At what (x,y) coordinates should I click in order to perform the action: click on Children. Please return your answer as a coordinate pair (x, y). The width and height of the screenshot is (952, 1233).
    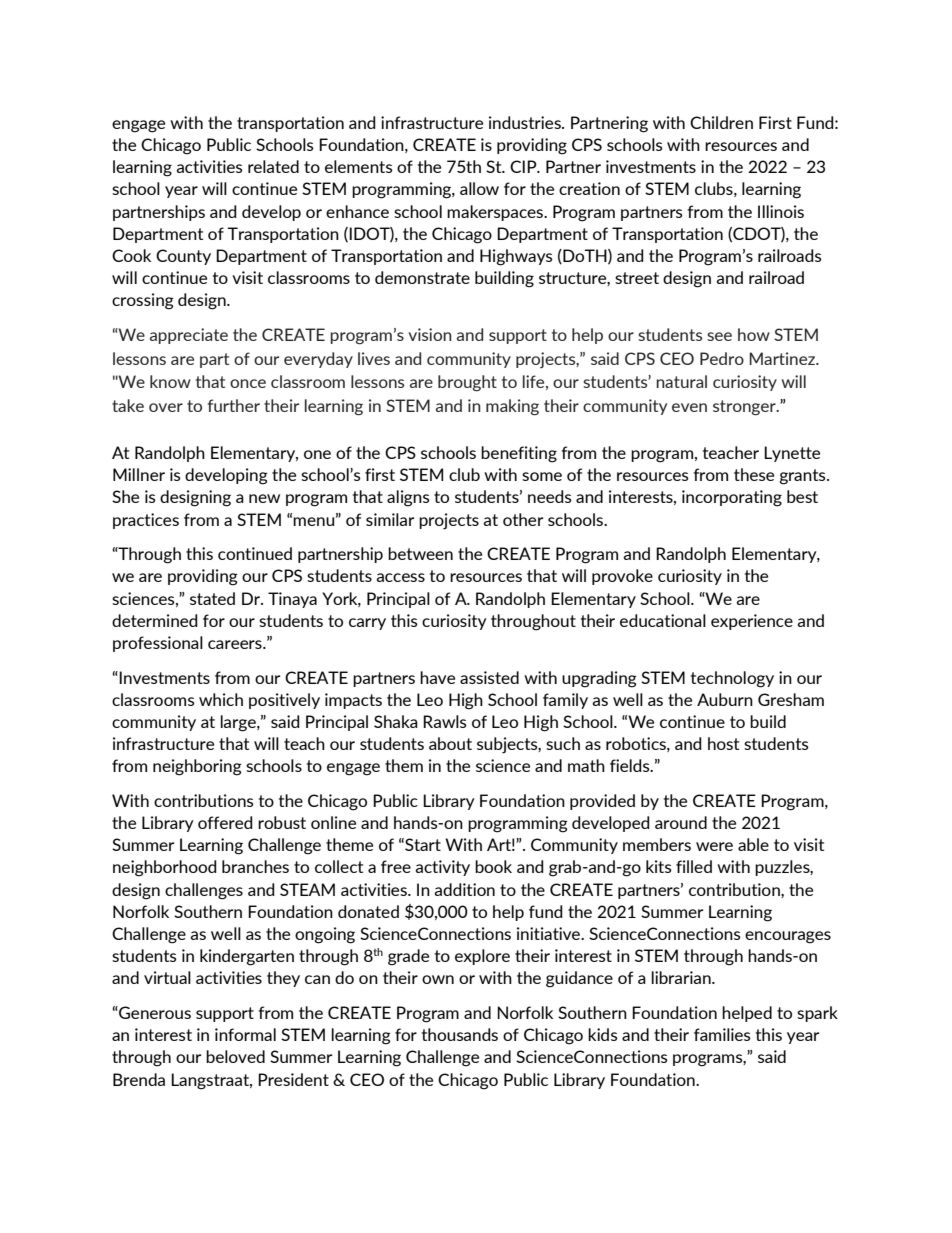
    Looking at the image, I should click on (721, 122).
